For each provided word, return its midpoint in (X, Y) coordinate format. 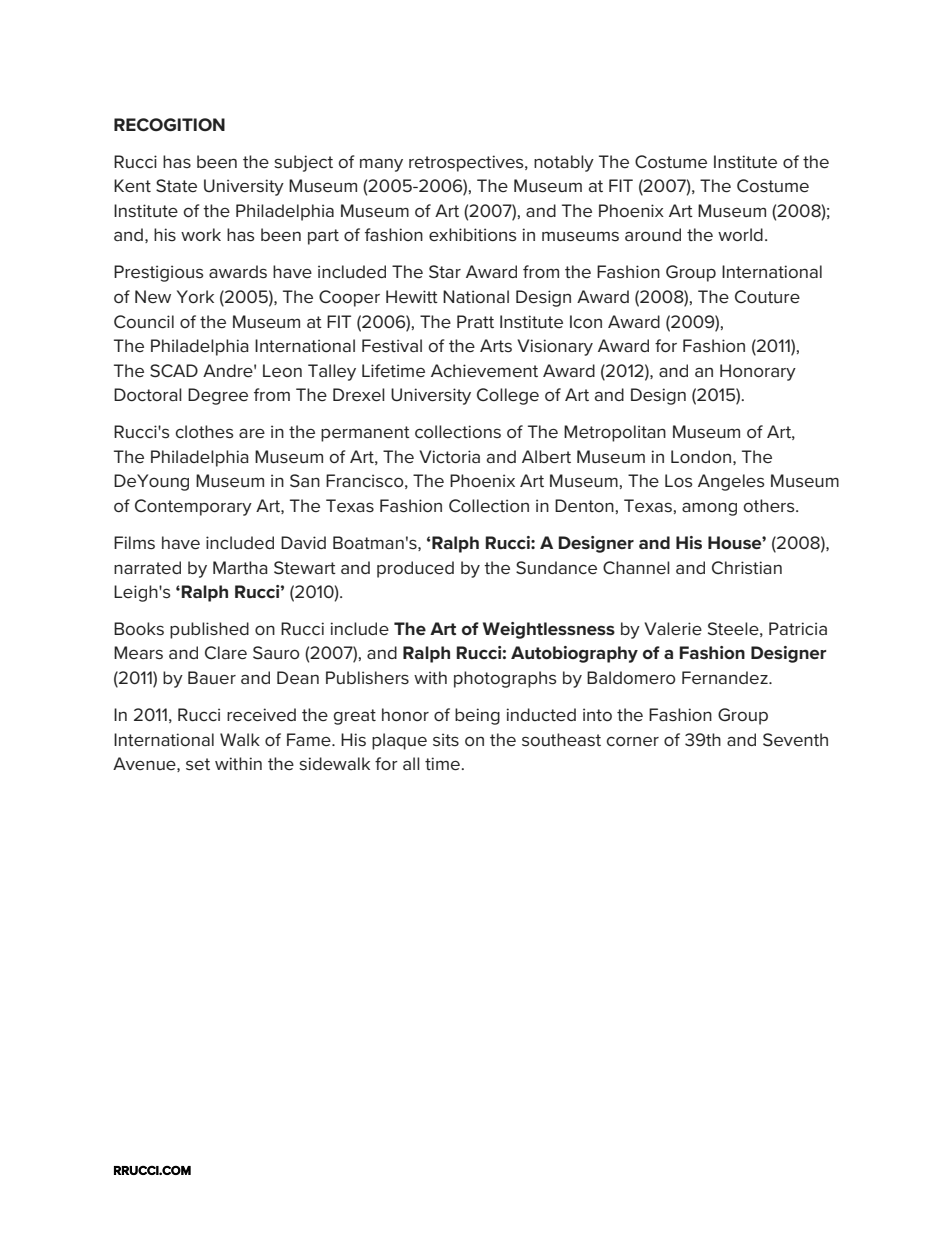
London (701, 456)
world (740, 234)
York (195, 296)
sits (446, 740)
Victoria (449, 456)
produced (415, 569)
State (176, 185)
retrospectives (467, 163)
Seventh (795, 739)
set (198, 764)
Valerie (673, 628)
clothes (204, 432)
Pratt (475, 321)
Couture (767, 296)
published (209, 630)
